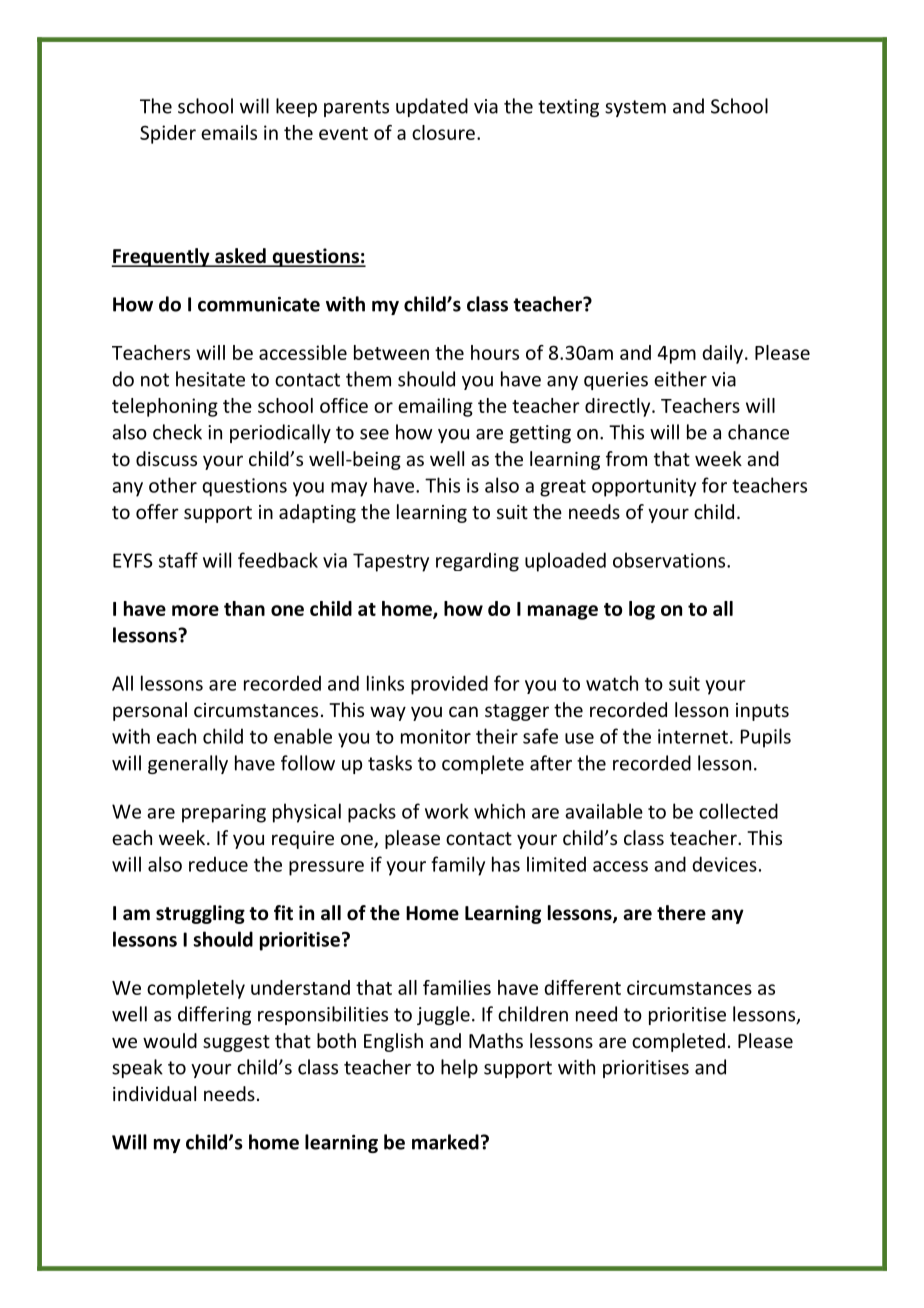  What do you see at coordinates (644, 487) in the page?
I see `opportunity` at bounding box center [644, 487].
